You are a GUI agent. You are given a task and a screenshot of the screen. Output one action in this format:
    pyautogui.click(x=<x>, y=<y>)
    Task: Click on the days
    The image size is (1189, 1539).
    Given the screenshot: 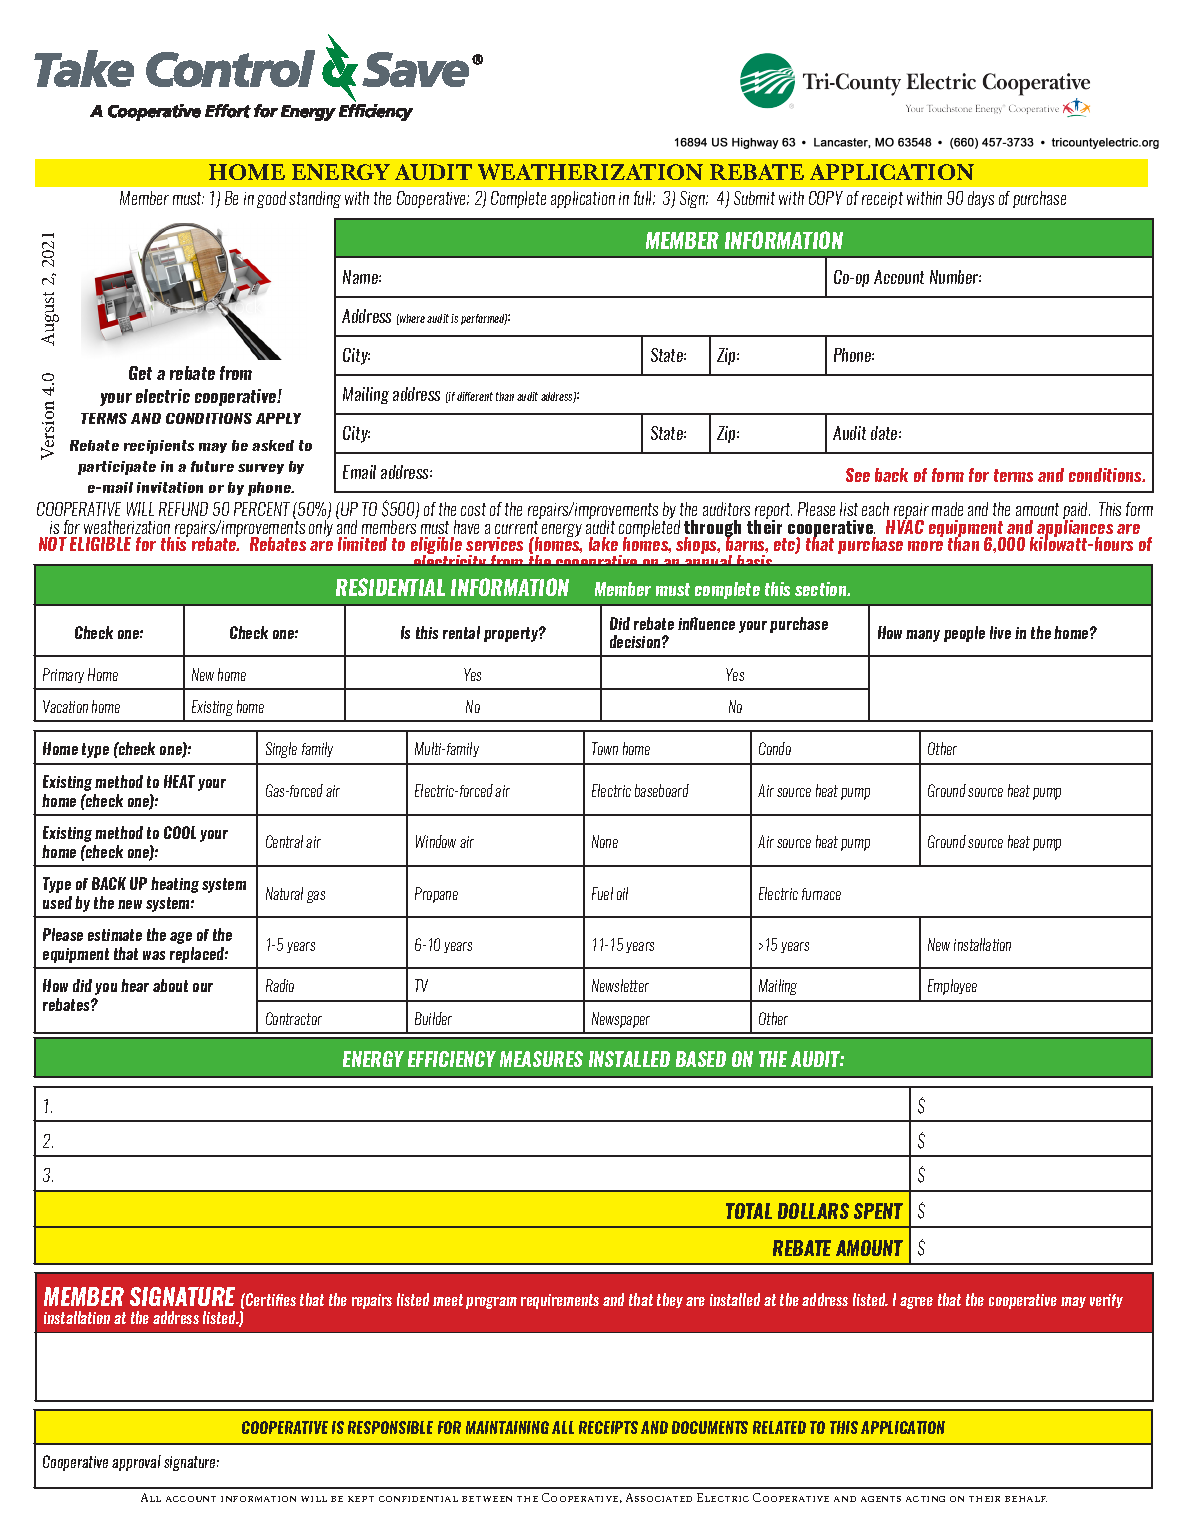 What is the action you would take?
    pyautogui.click(x=981, y=199)
